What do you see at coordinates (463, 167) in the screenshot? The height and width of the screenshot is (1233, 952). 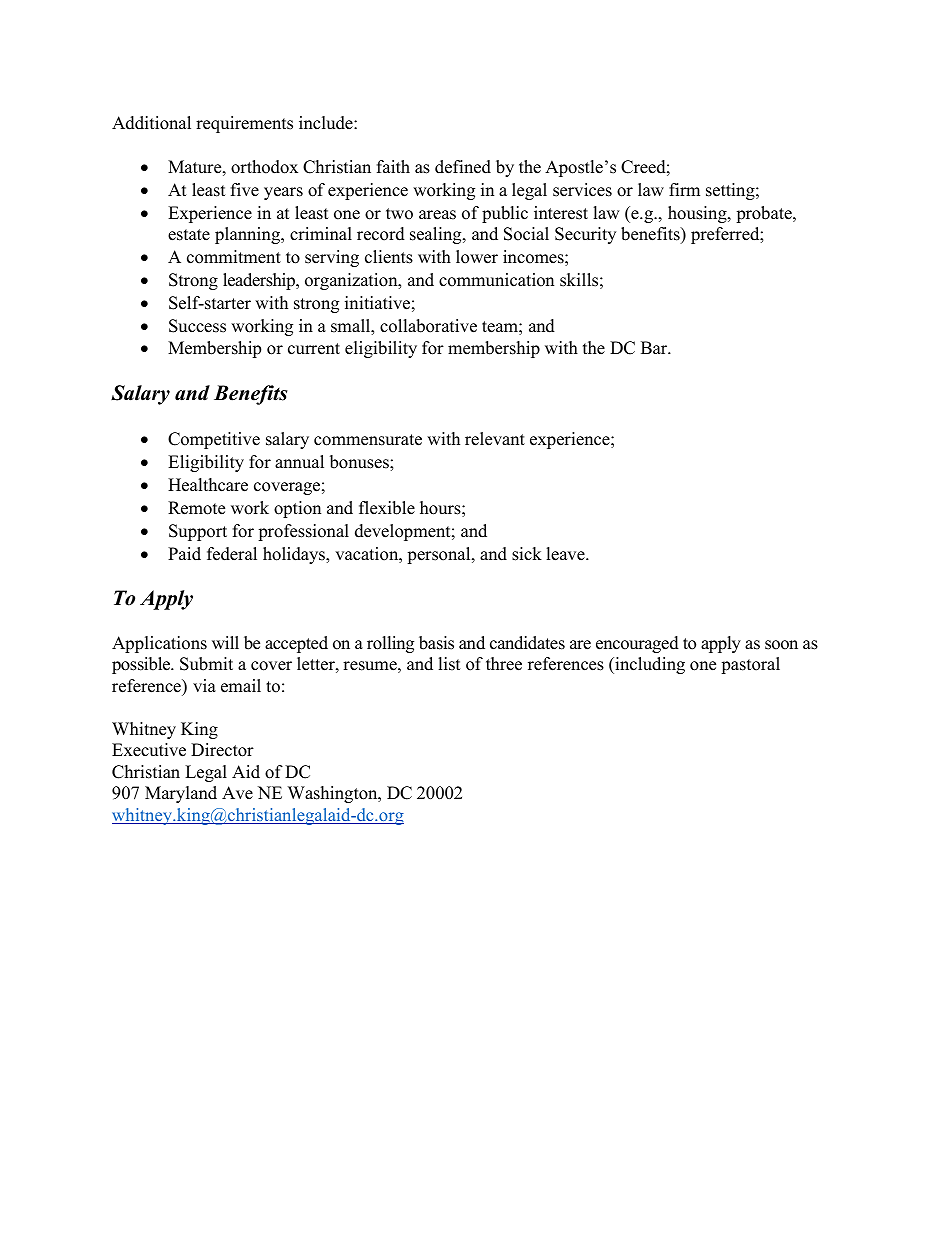 I see `defined` at bounding box center [463, 167].
